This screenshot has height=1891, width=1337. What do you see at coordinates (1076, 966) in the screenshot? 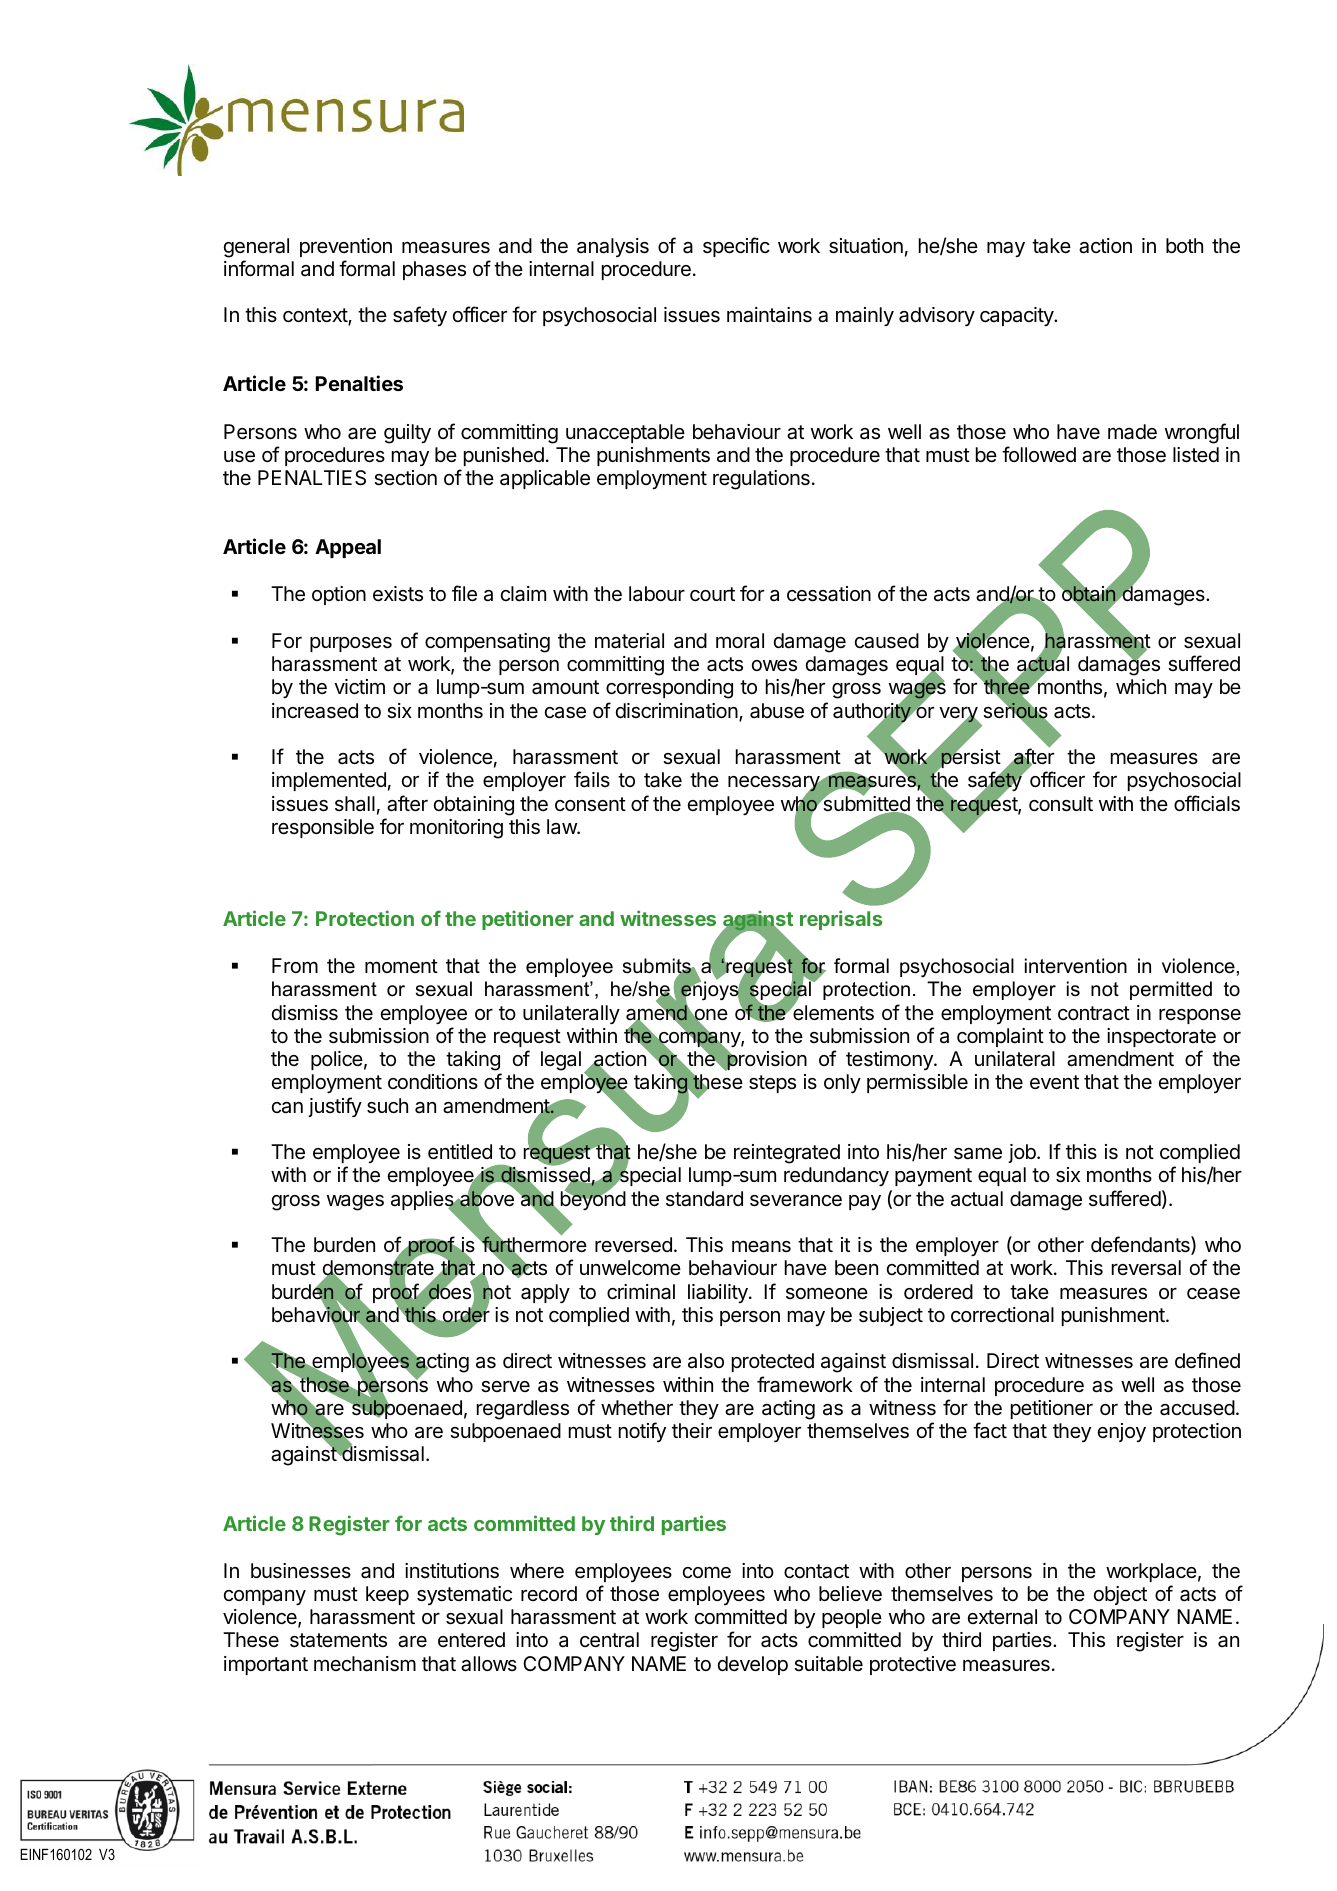
I see `intervention` at bounding box center [1076, 966].
